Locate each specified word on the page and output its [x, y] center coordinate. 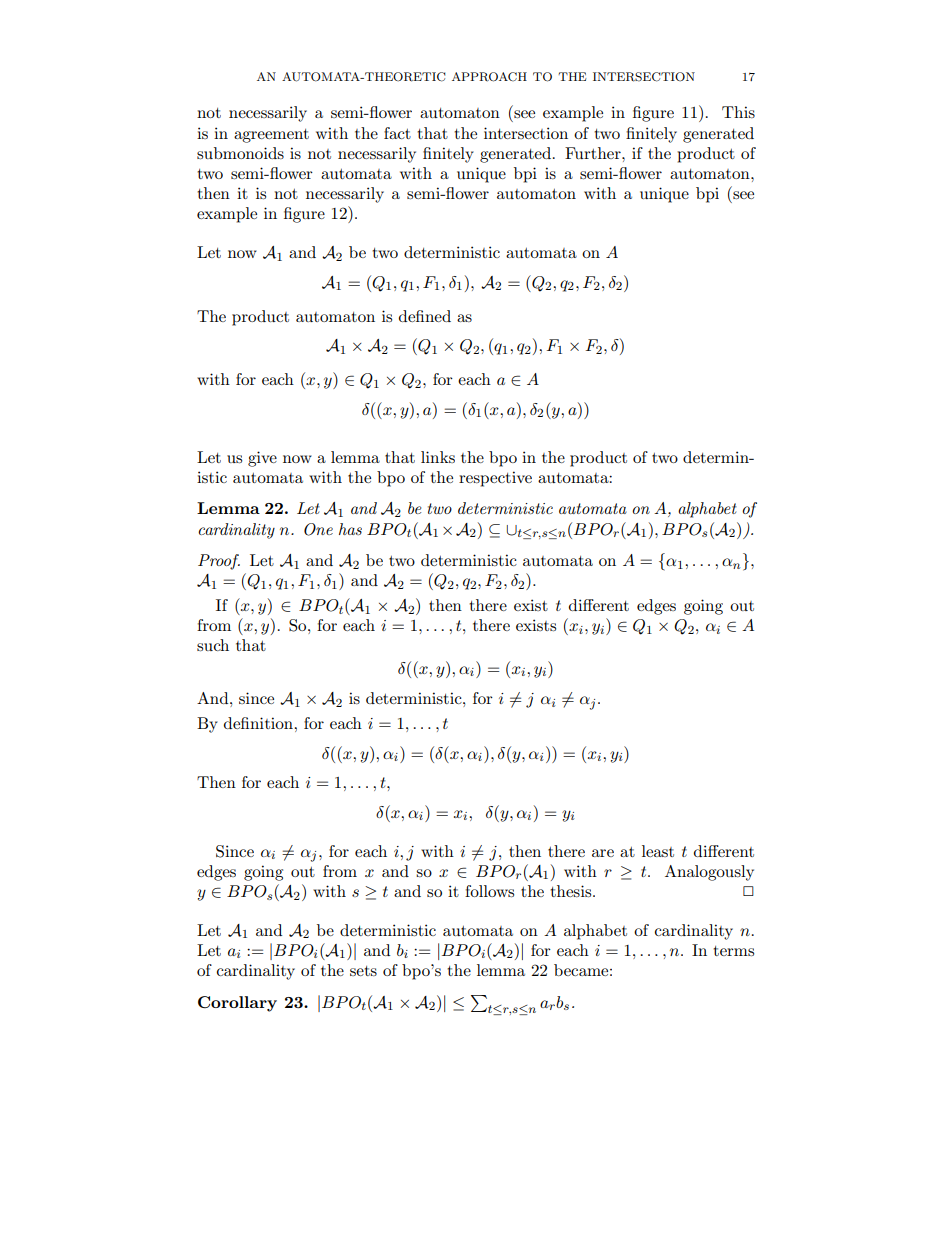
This [738, 112]
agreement [271, 136]
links [438, 457]
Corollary [237, 1004]
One [318, 529]
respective [495, 479]
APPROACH [489, 77]
